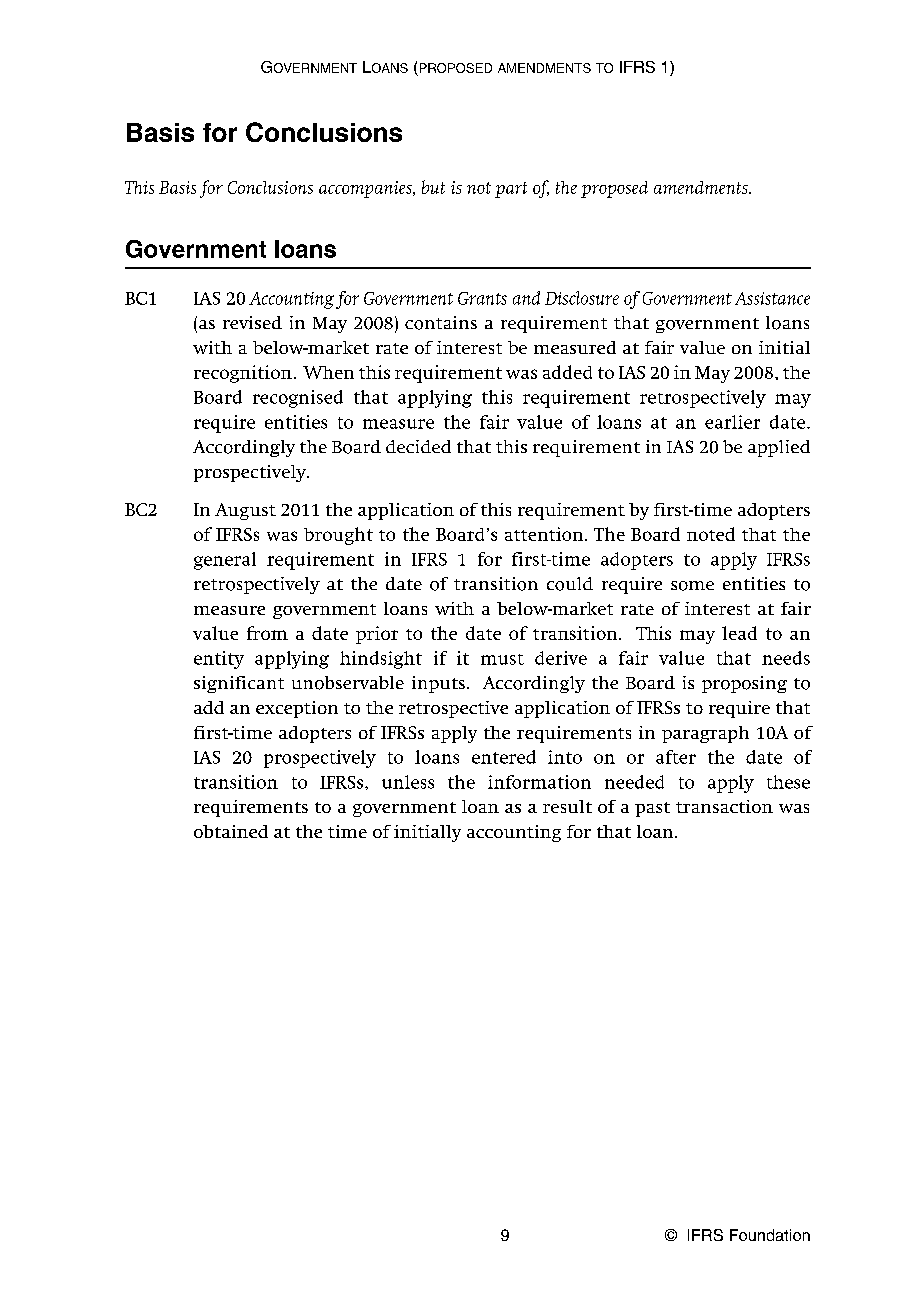 The height and width of the document is (1310, 924). I want to click on part, so click(511, 190).
